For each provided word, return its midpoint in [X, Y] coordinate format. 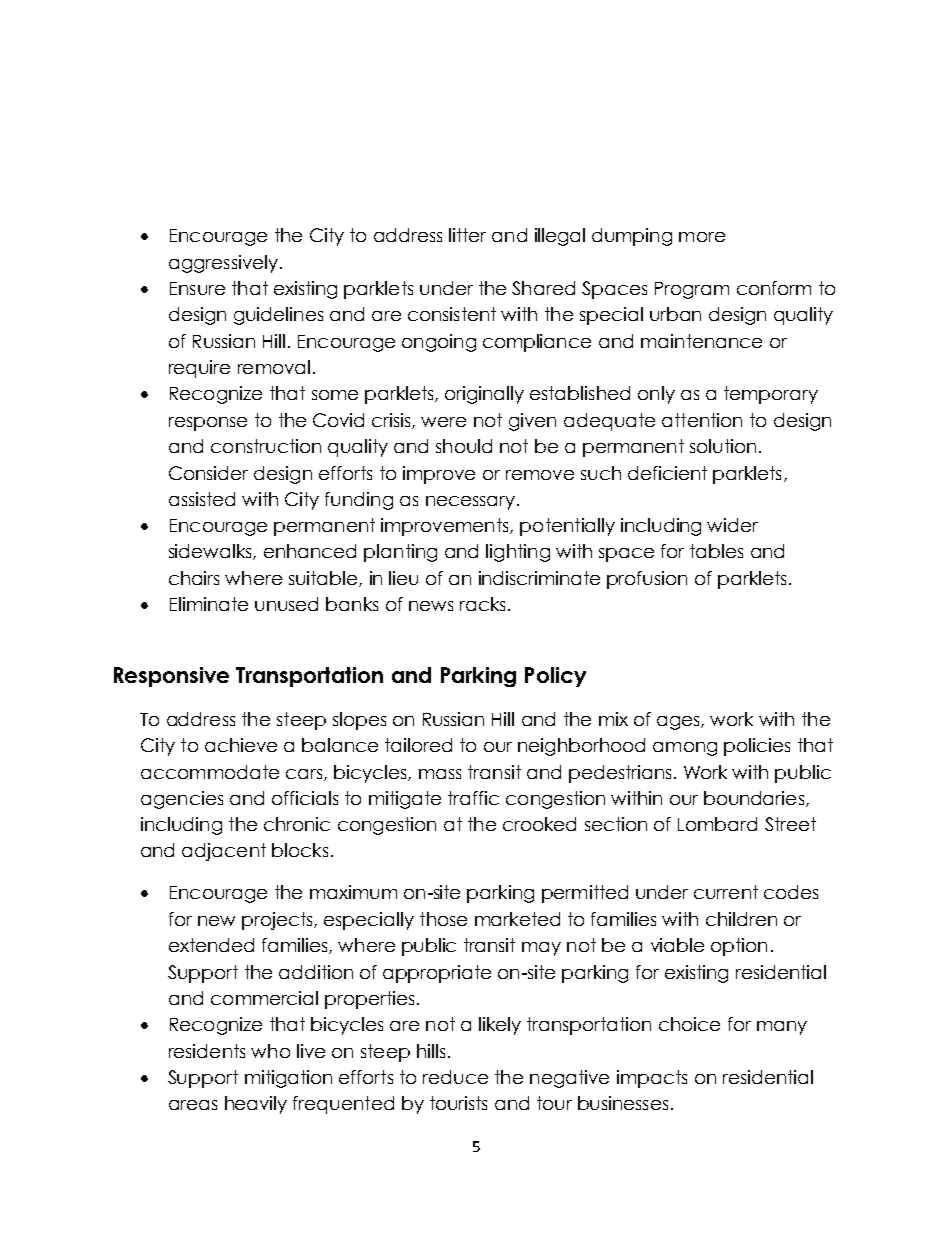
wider [732, 525]
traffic [473, 798]
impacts [652, 1079]
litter [467, 235]
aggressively [223, 264]
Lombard [717, 824]
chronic [297, 824]
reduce [455, 1077]
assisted [202, 499]
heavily [256, 1105]
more [702, 237]
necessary [470, 503]
